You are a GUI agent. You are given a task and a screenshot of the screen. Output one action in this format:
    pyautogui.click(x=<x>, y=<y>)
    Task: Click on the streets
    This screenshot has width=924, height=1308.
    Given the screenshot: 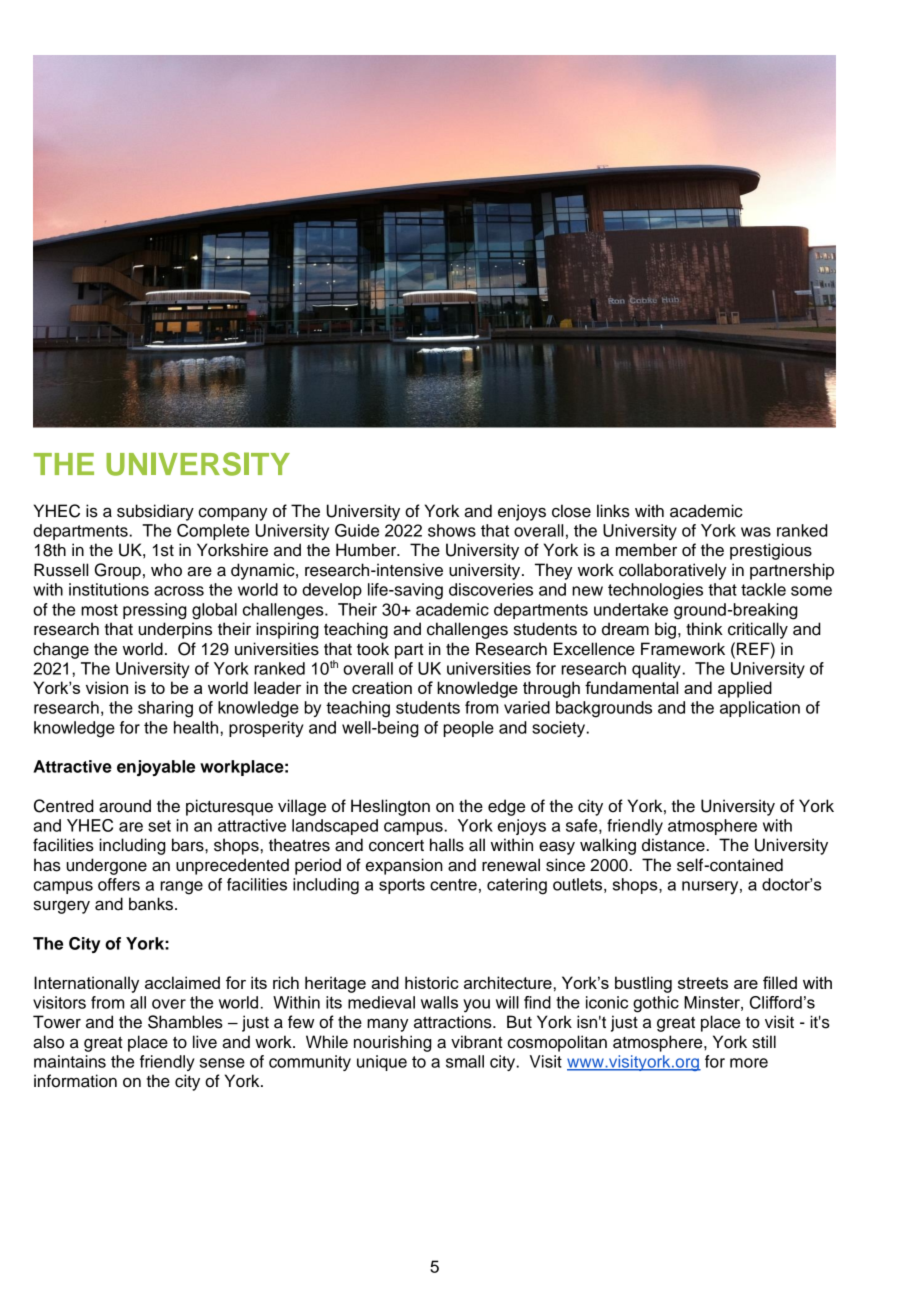 What is the action you would take?
    pyautogui.click(x=703, y=983)
